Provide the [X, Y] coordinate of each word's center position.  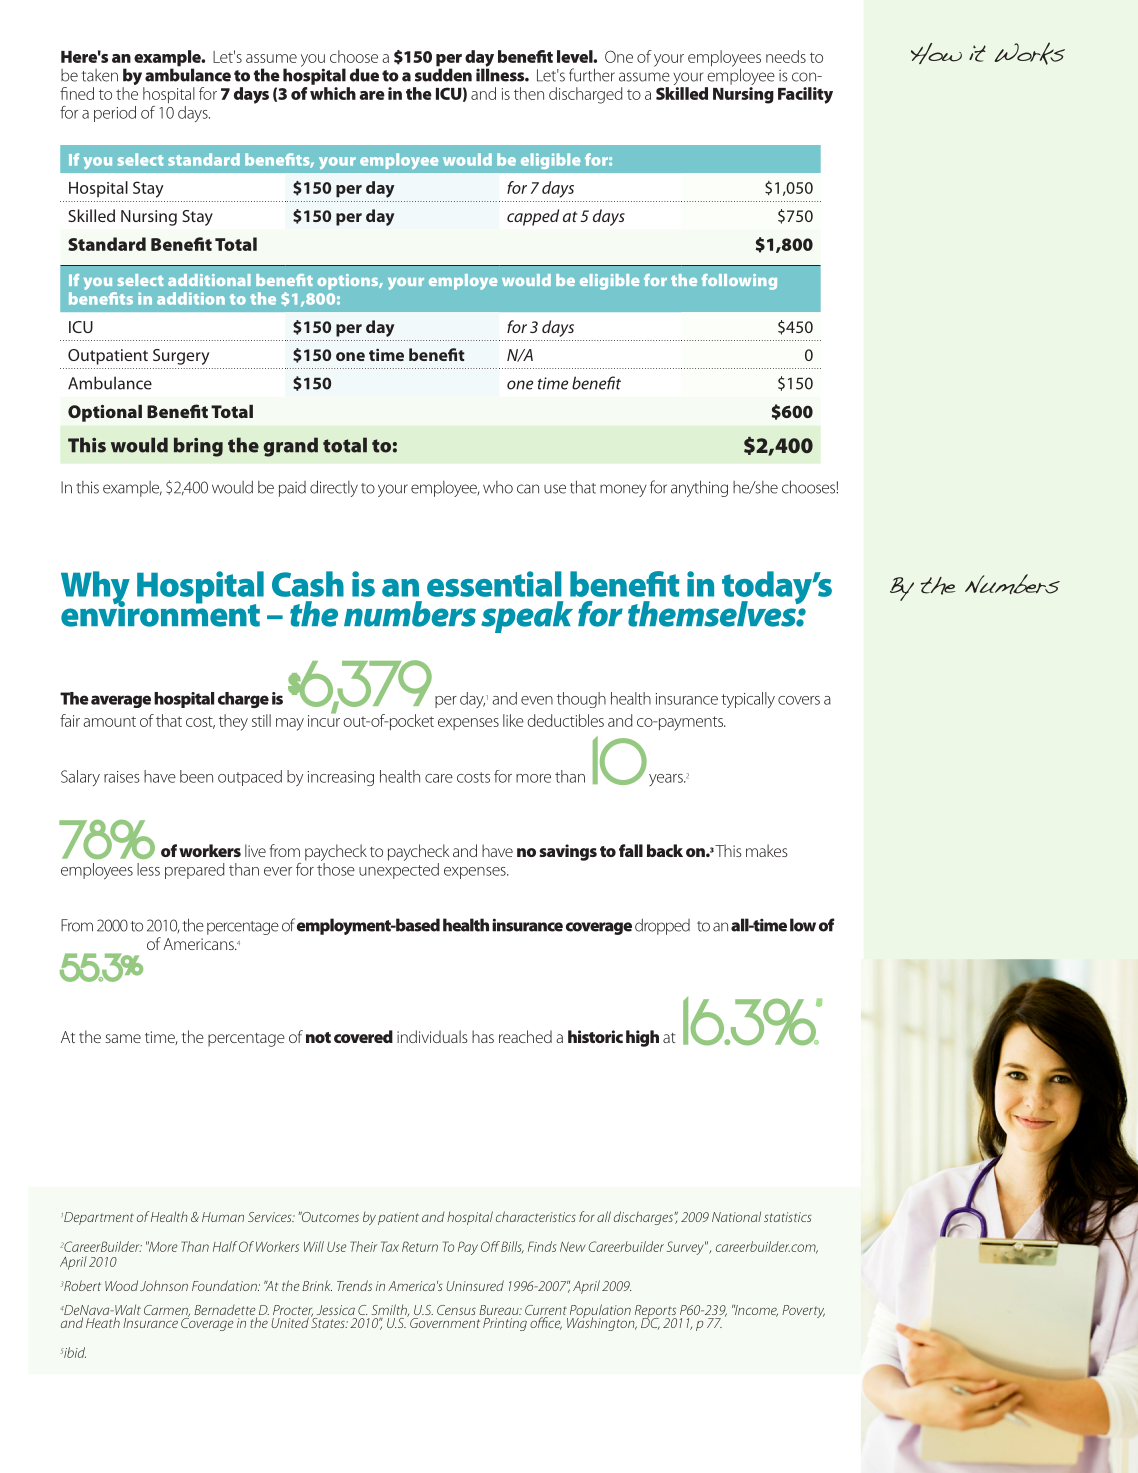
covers [799, 700]
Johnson [164, 1285]
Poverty [803, 1311]
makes [767, 850]
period [115, 114]
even [537, 700]
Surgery [181, 357]
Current [546, 1311]
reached [525, 1036]
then [529, 93]
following [739, 282]
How [936, 53]
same [123, 1038]
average [121, 701]
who [498, 487]
